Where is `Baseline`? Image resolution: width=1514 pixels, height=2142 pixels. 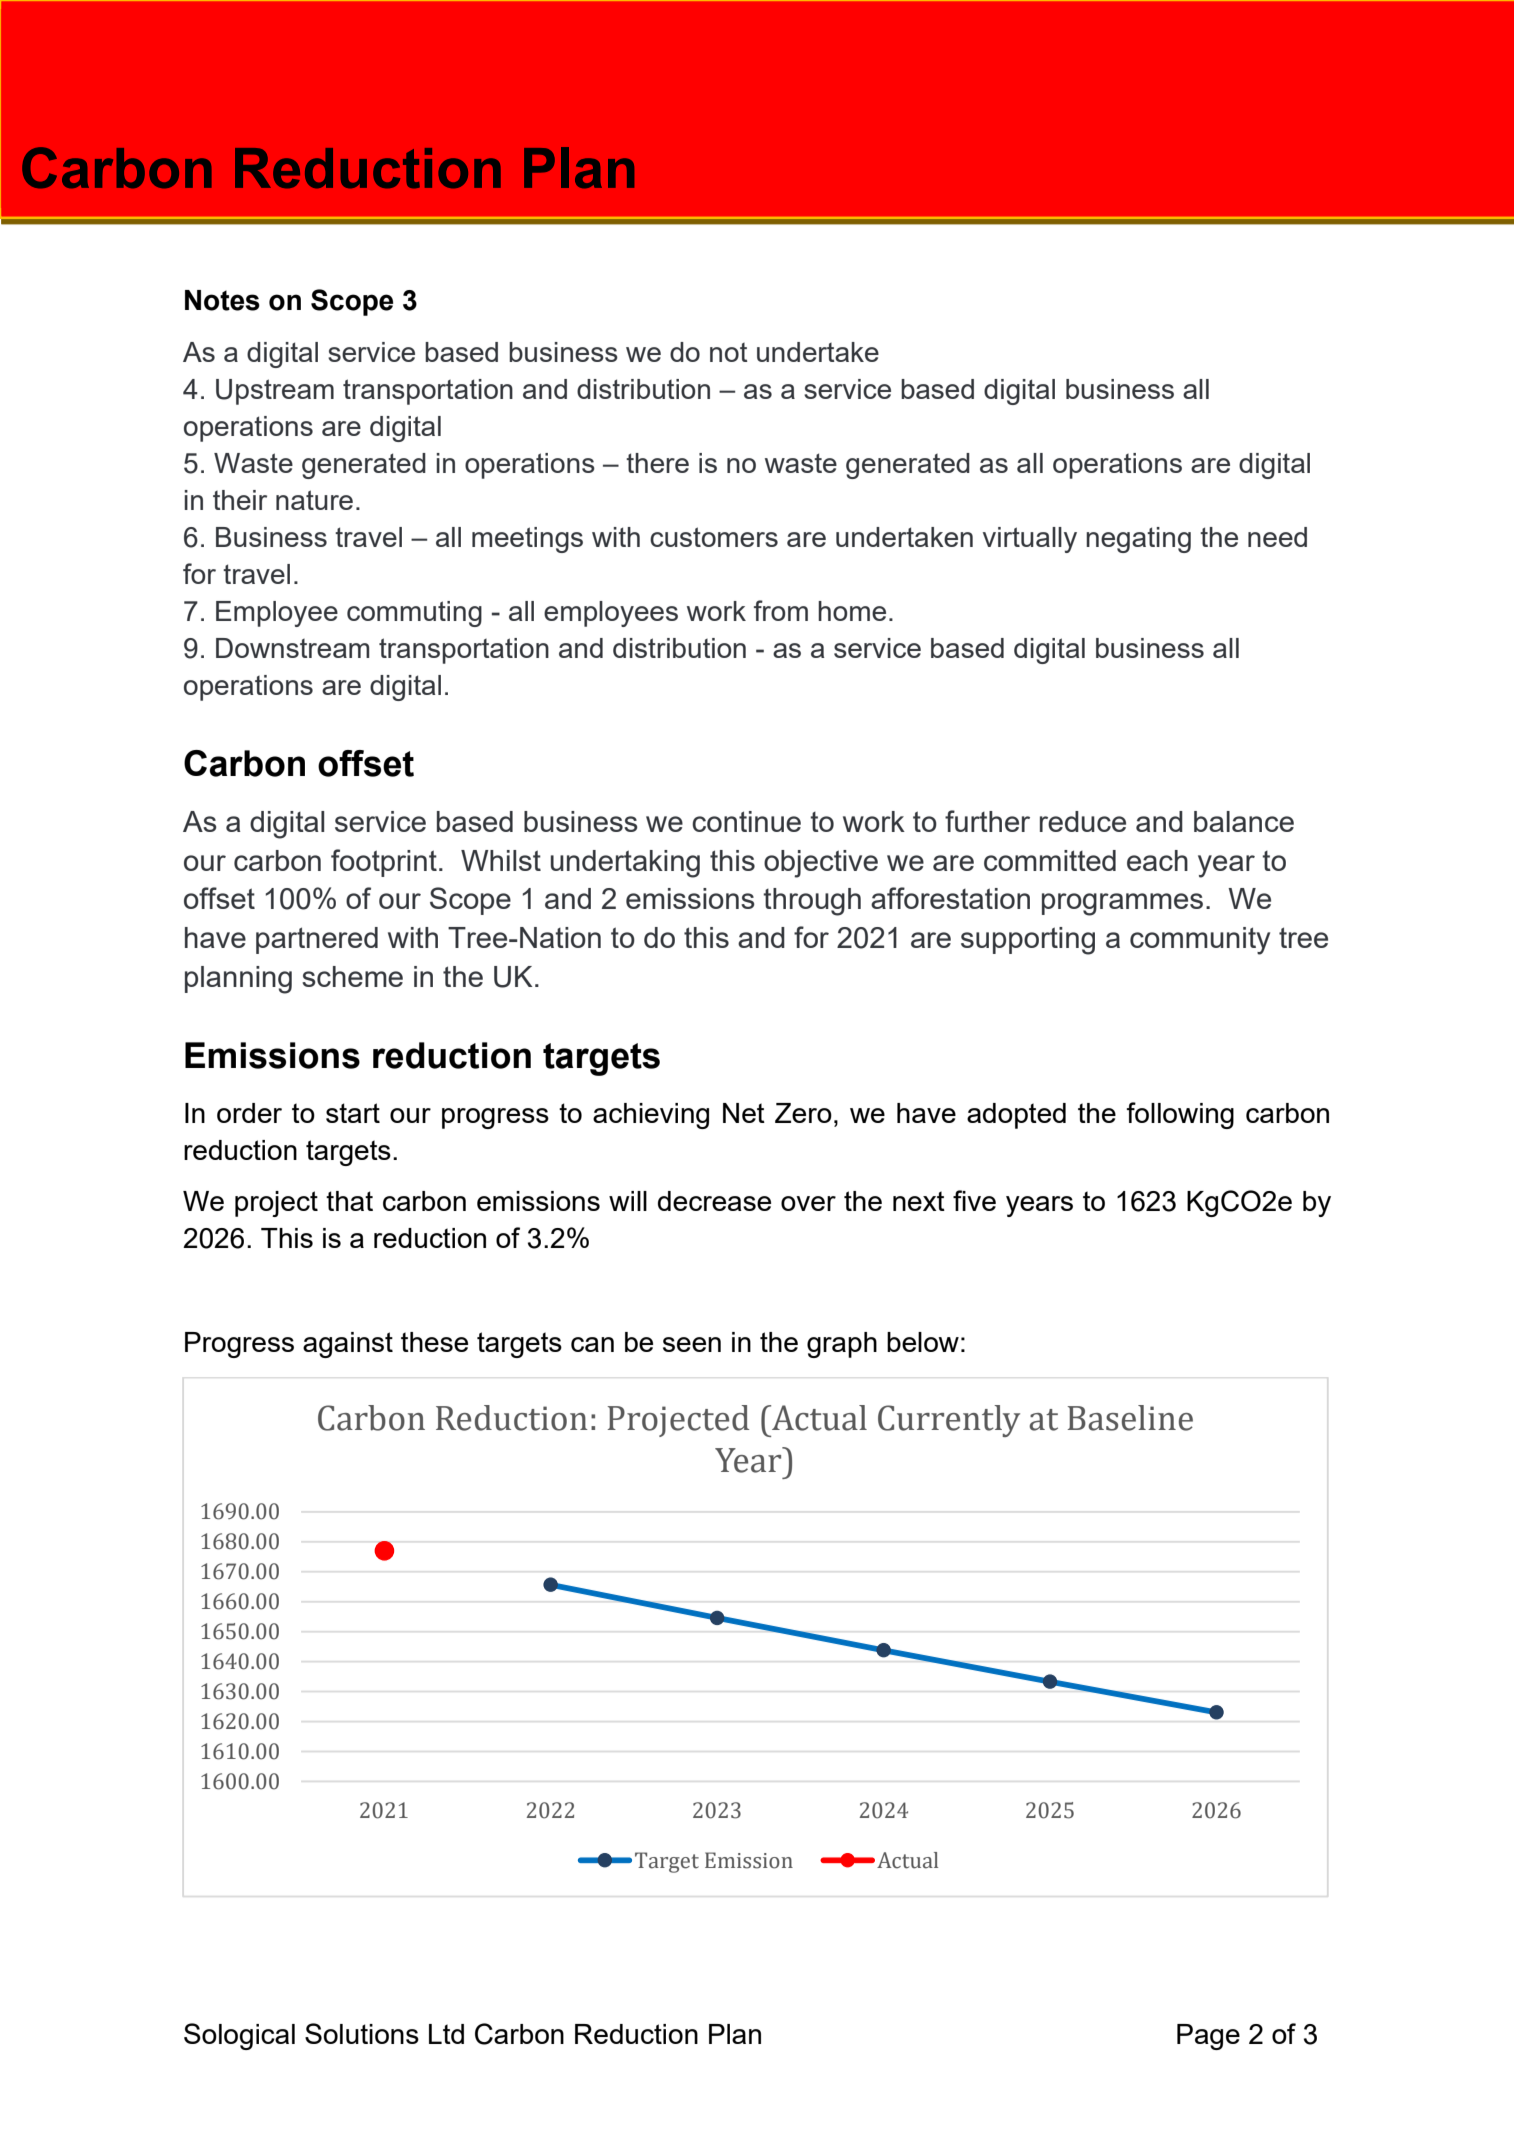
Baseline is located at coordinates (1130, 1418).
